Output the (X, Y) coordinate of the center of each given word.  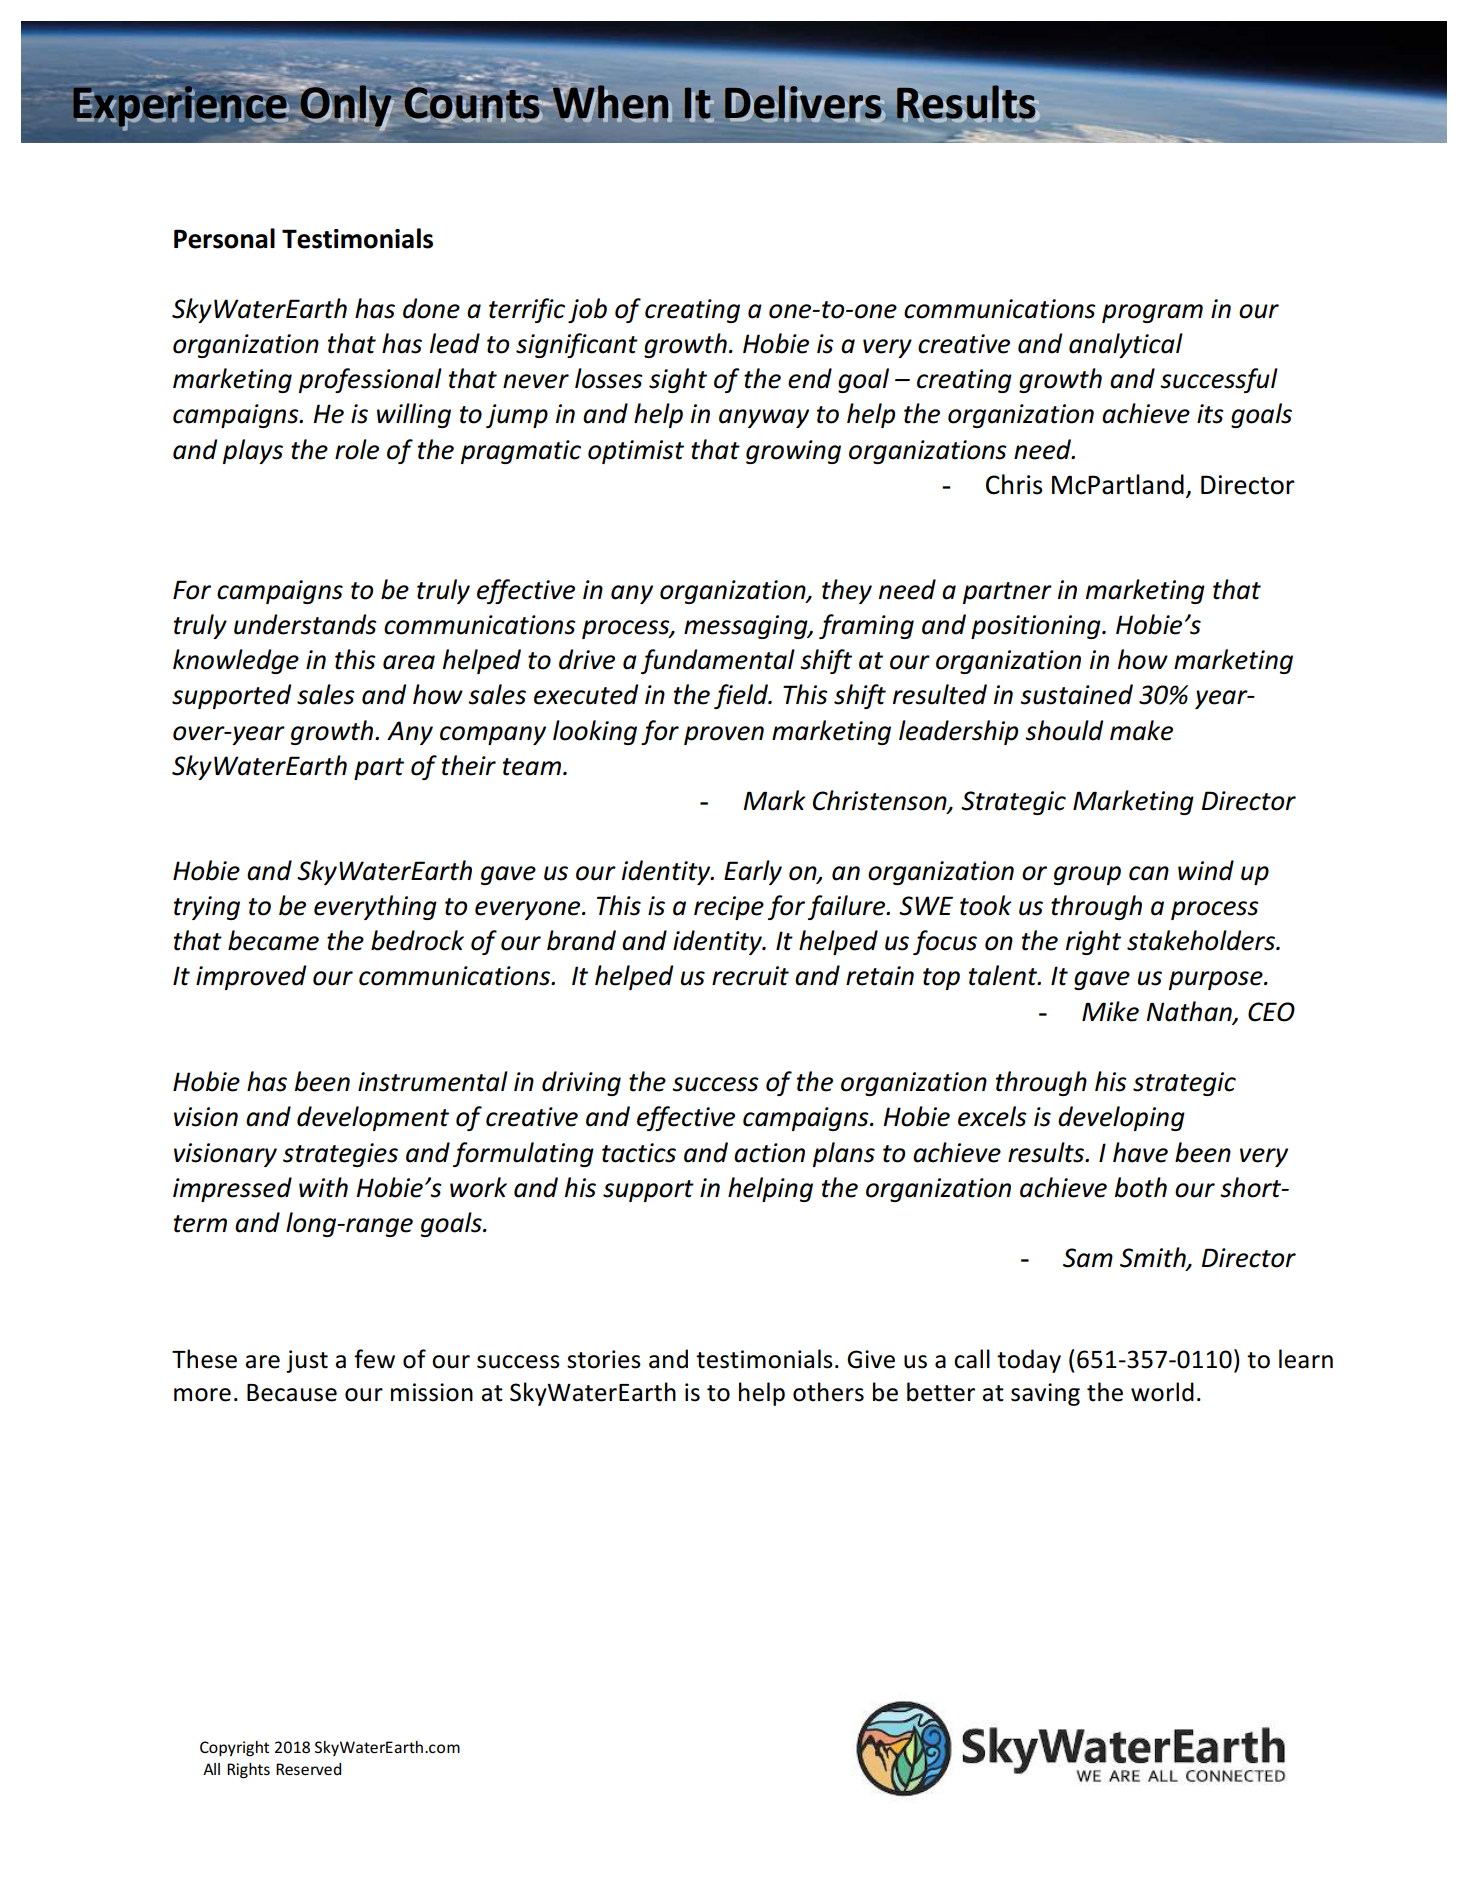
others (828, 1392)
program (1152, 313)
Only (346, 106)
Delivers (804, 103)
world (1162, 1392)
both (1141, 1187)
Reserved (308, 1769)
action (769, 1153)
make (1141, 730)
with (323, 1187)
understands (305, 624)
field (742, 696)
